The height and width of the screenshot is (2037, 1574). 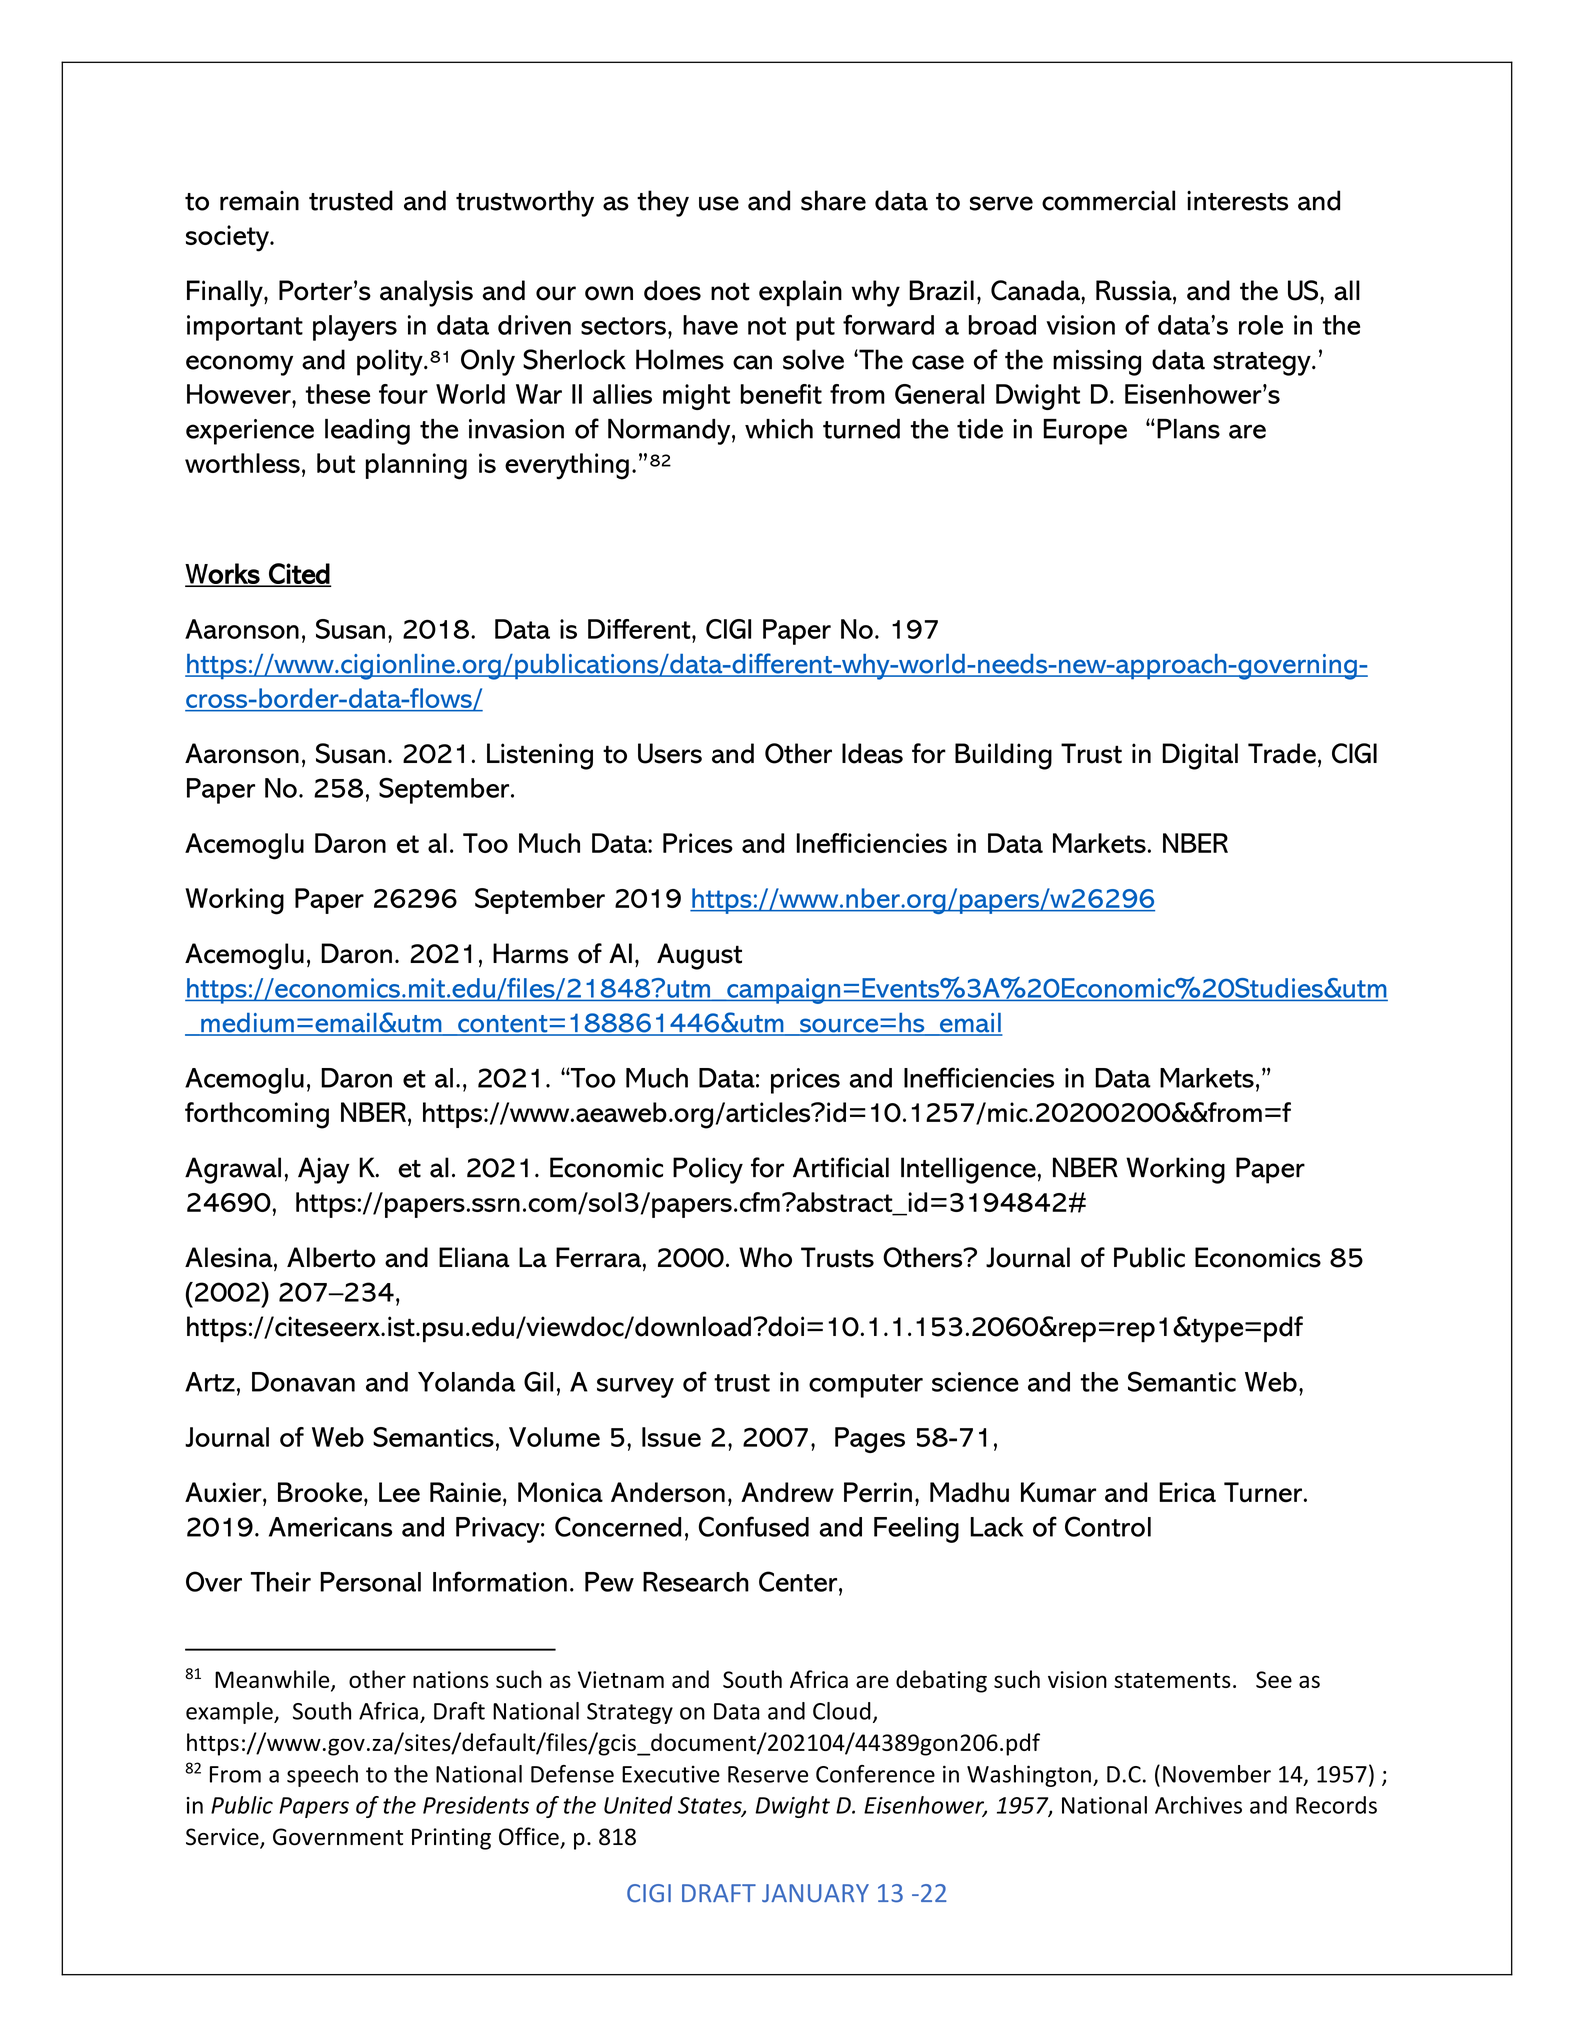 What do you see at coordinates (1198, 1805) in the screenshot?
I see `Archives` at bounding box center [1198, 1805].
